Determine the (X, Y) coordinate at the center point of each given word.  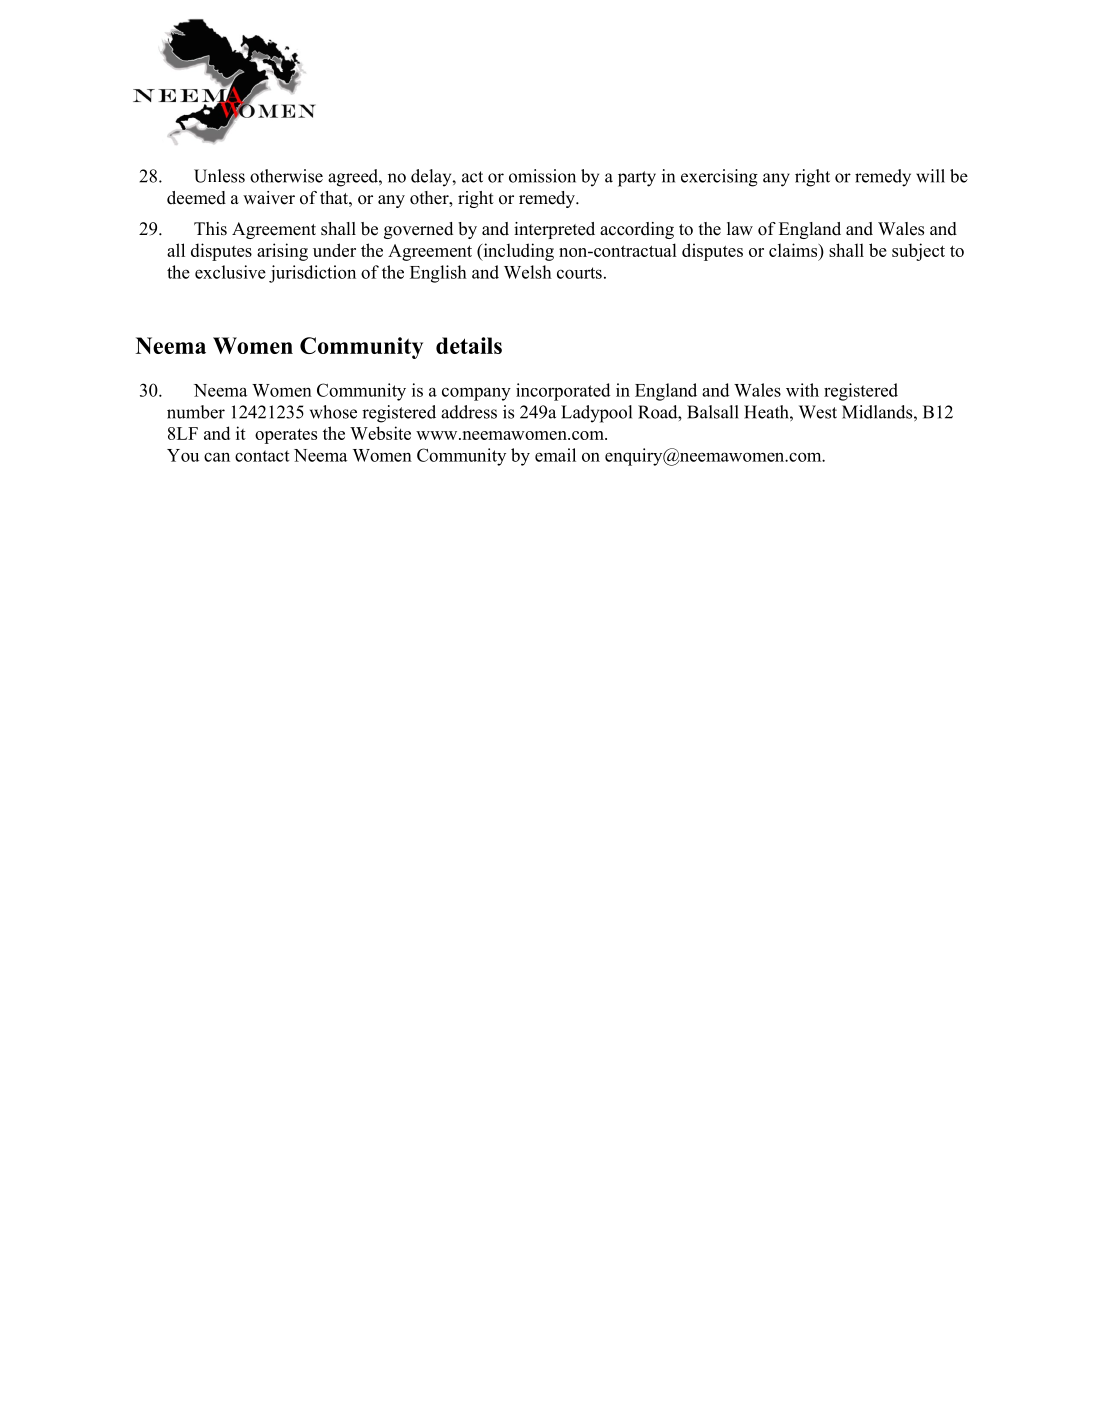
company (476, 394)
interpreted (554, 230)
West (818, 412)
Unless (219, 176)
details (469, 345)
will (930, 176)
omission (542, 176)
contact (262, 456)
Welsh (528, 272)
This (210, 229)
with (802, 390)
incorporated (563, 392)
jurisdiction (312, 274)
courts (579, 273)
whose (333, 412)
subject (918, 252)
